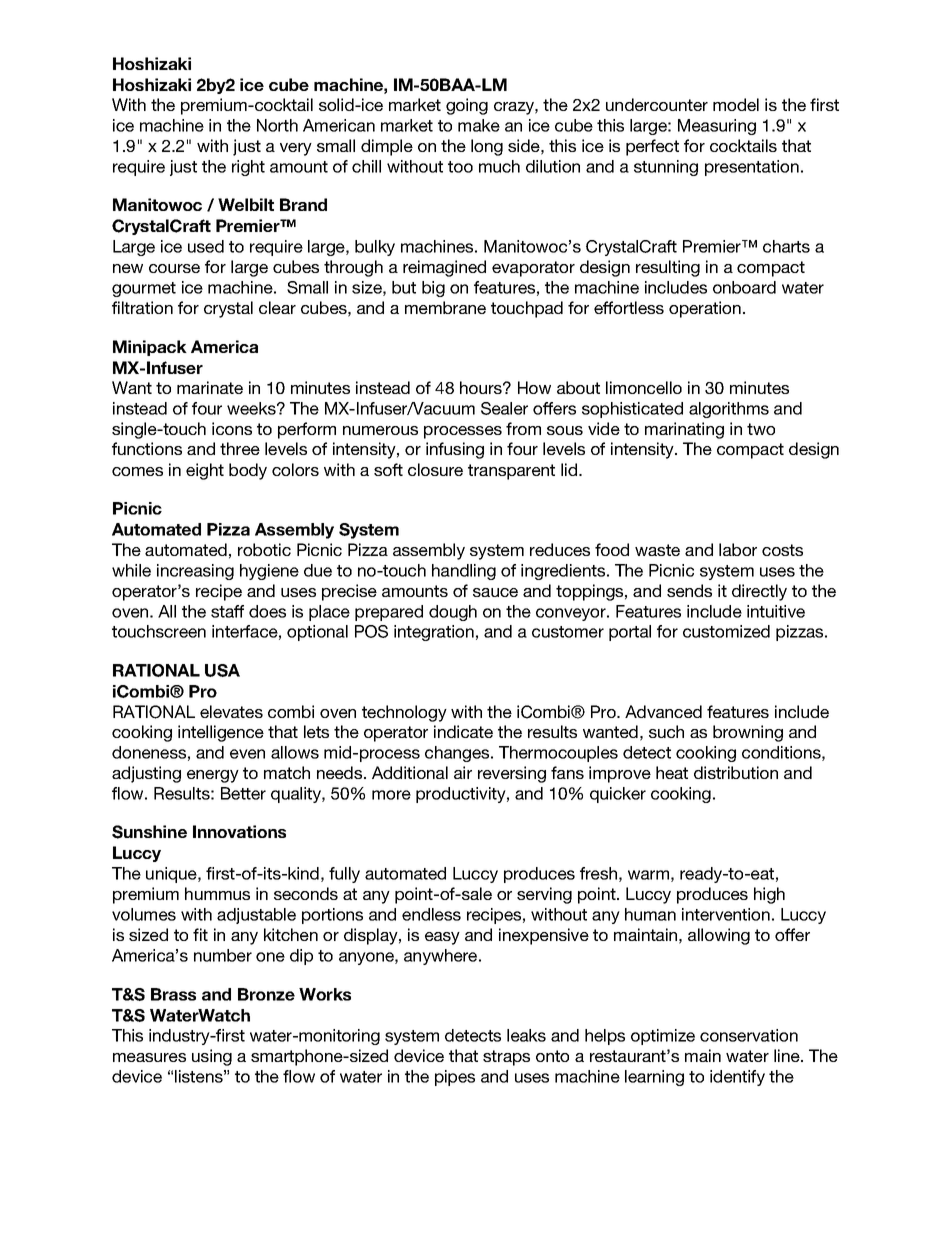 This screenshot has height=1233, width=952. I want to click on Innovations, so click(239, 831).
